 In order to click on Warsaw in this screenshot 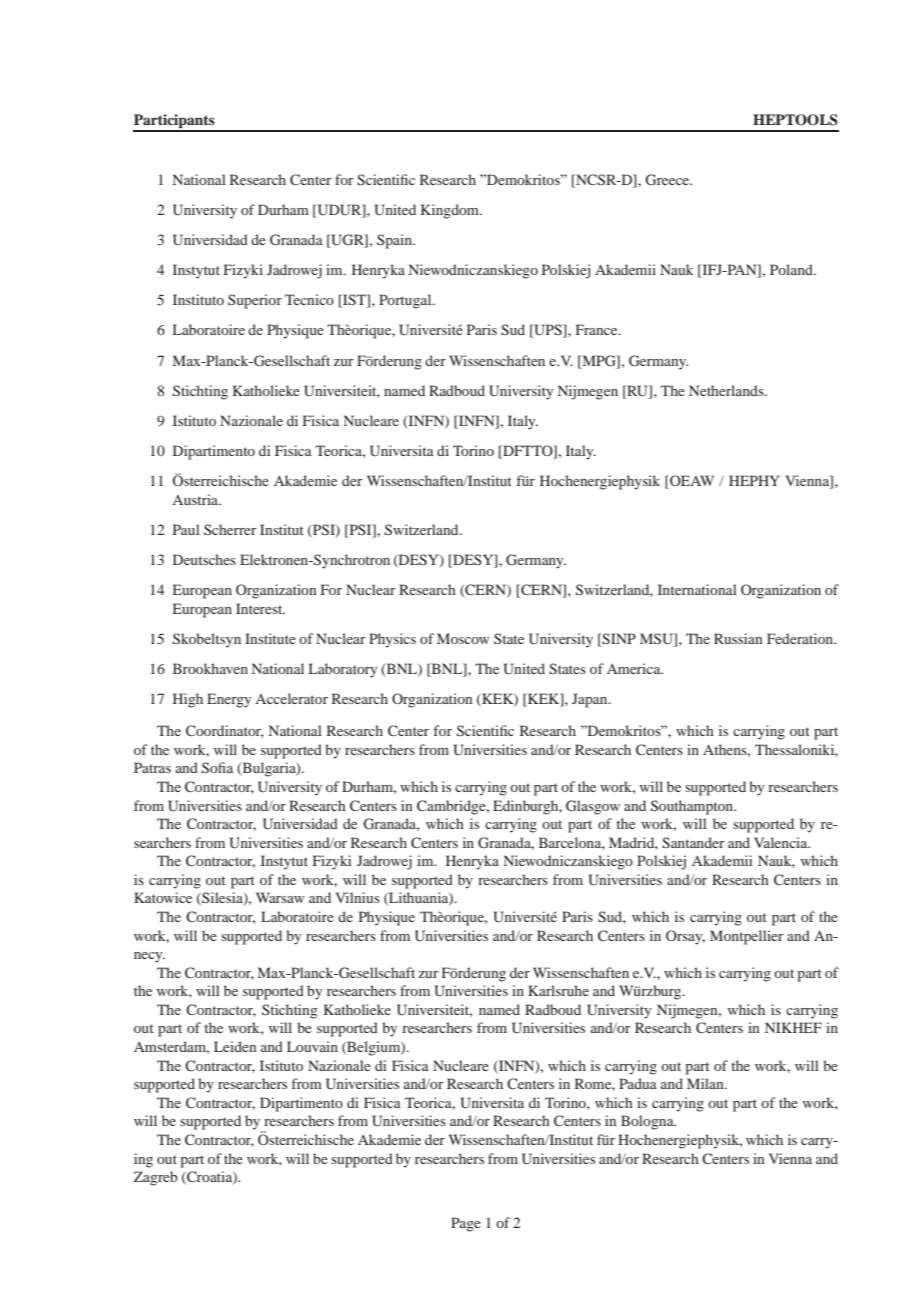, I will do `click(280, 897)`.
